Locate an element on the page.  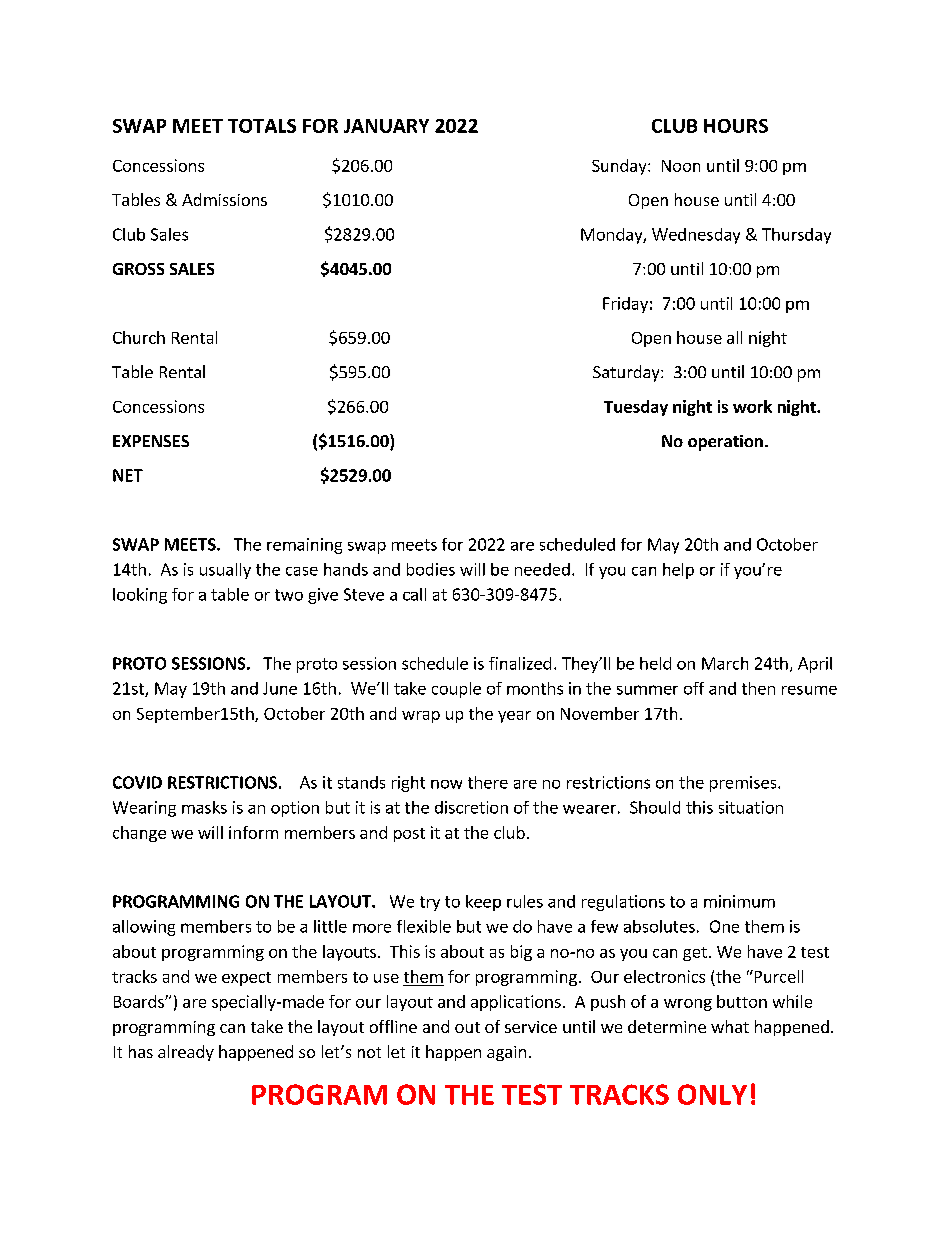
masks is located at coordinates (204, 807).
